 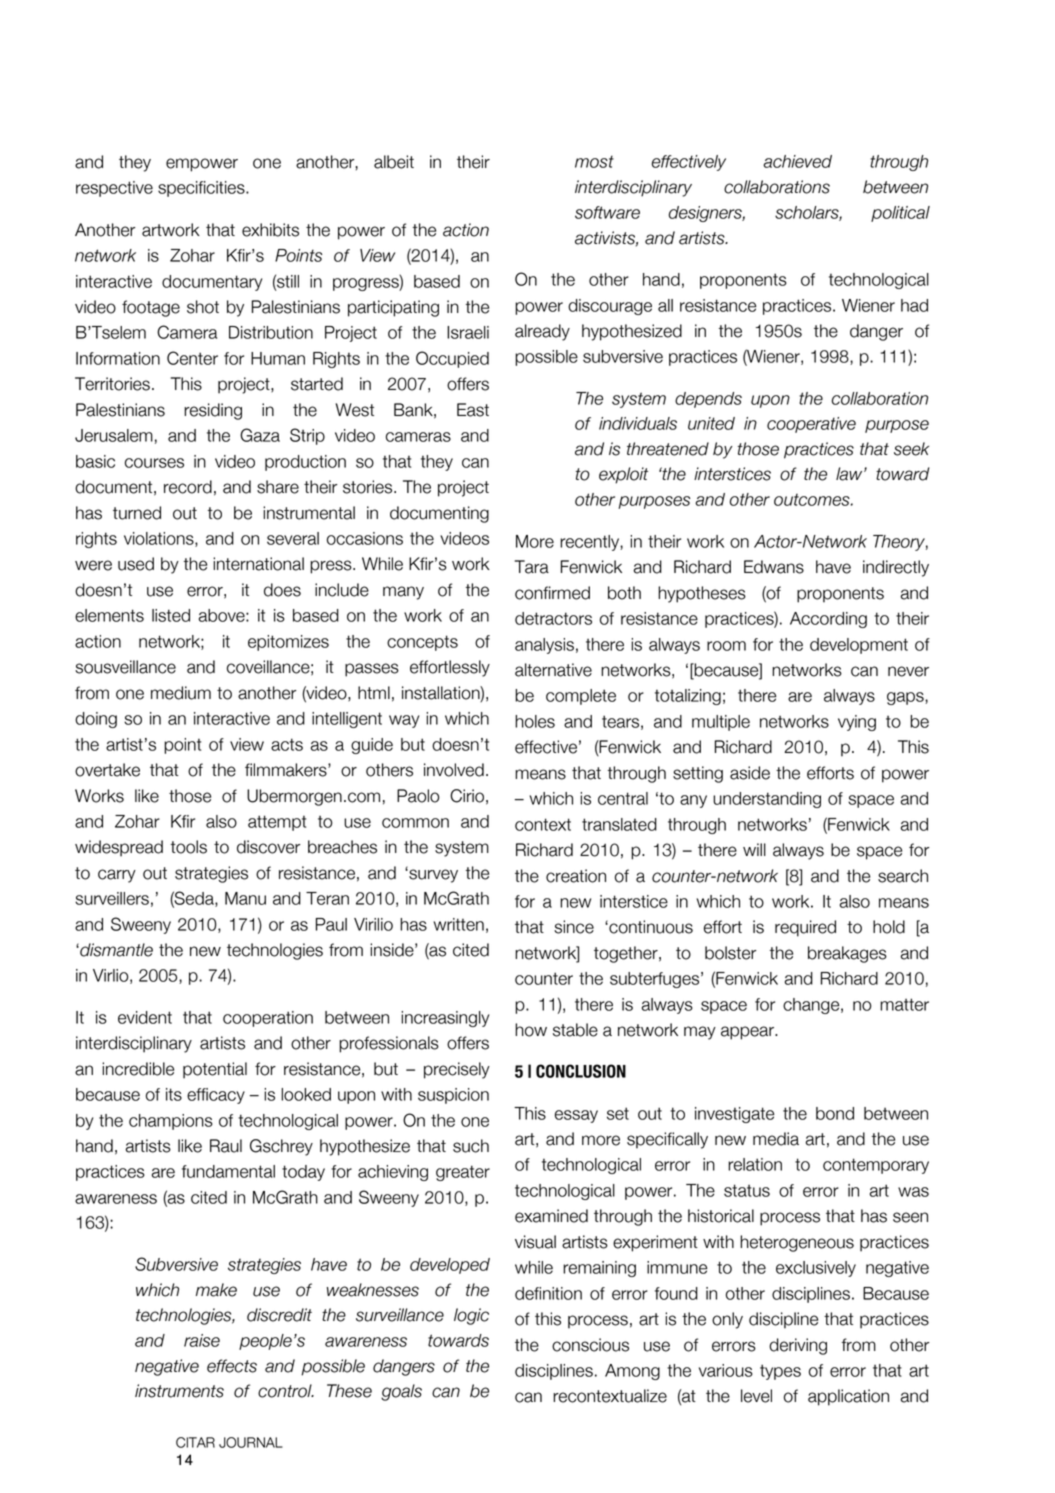 I want to click on suspicion, so click(x=453, y=1096).
